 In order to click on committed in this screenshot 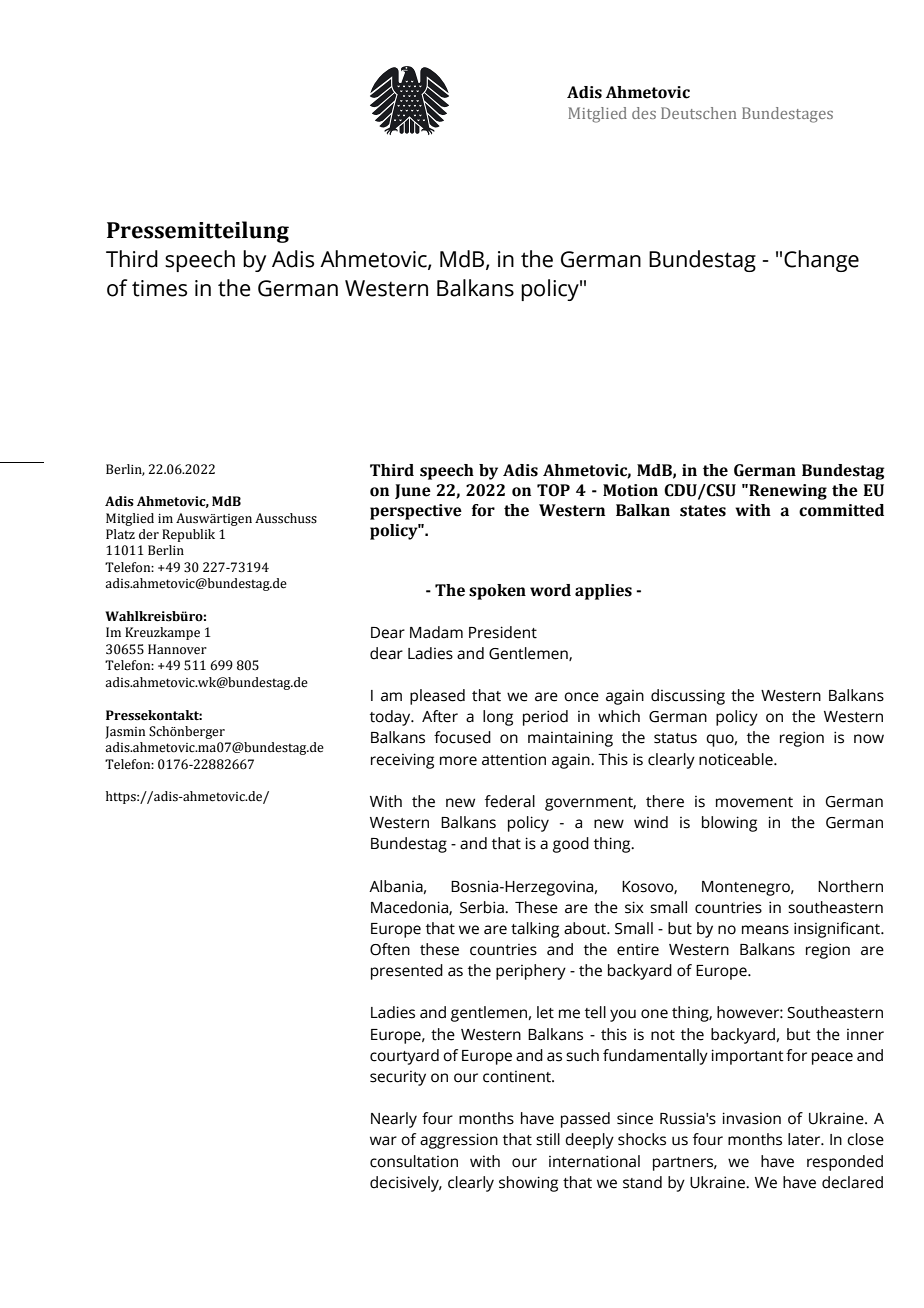, I will do `click(841, 510)`.
